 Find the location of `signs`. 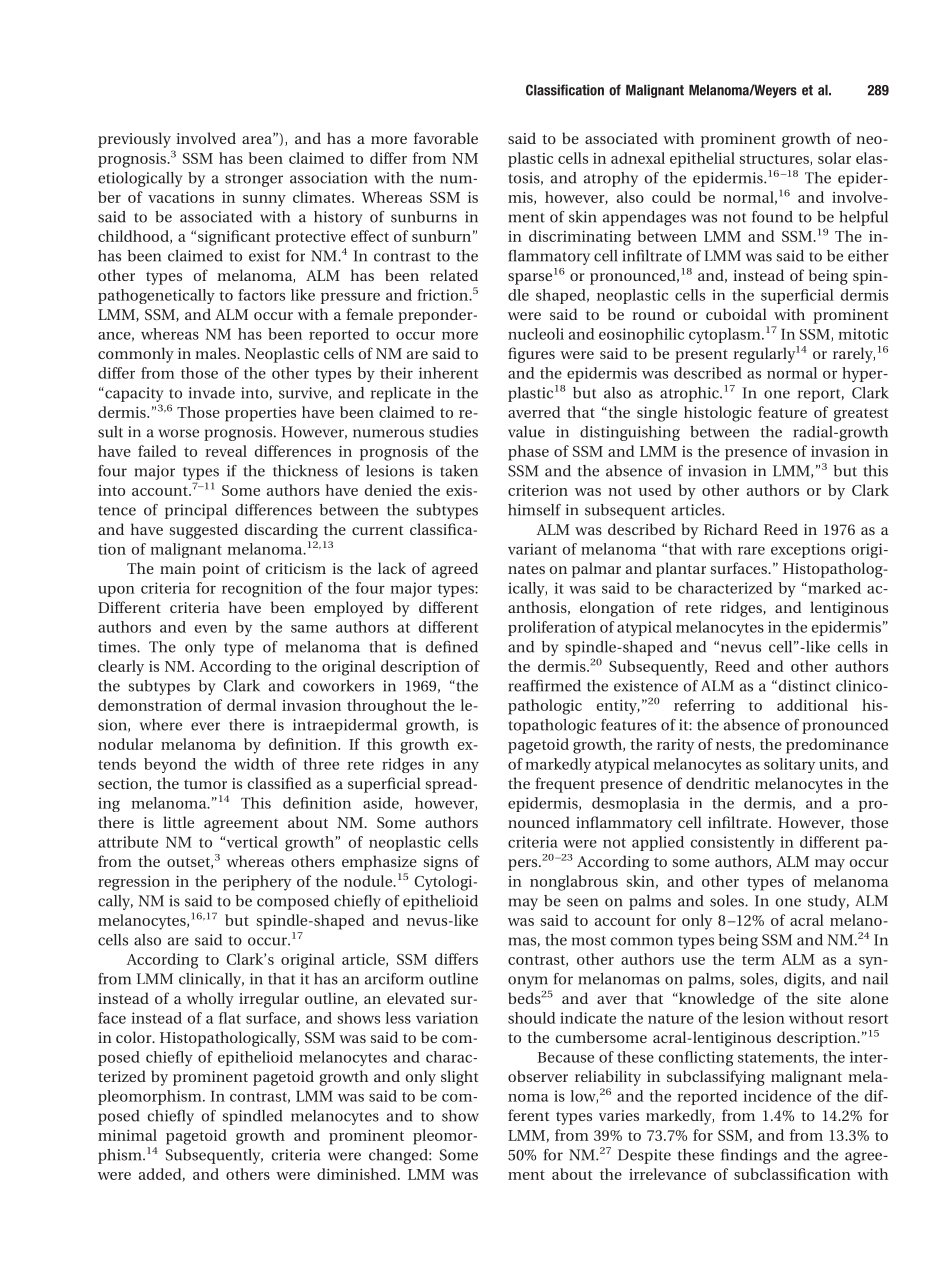

signs is located at coordinates (441, 863).
